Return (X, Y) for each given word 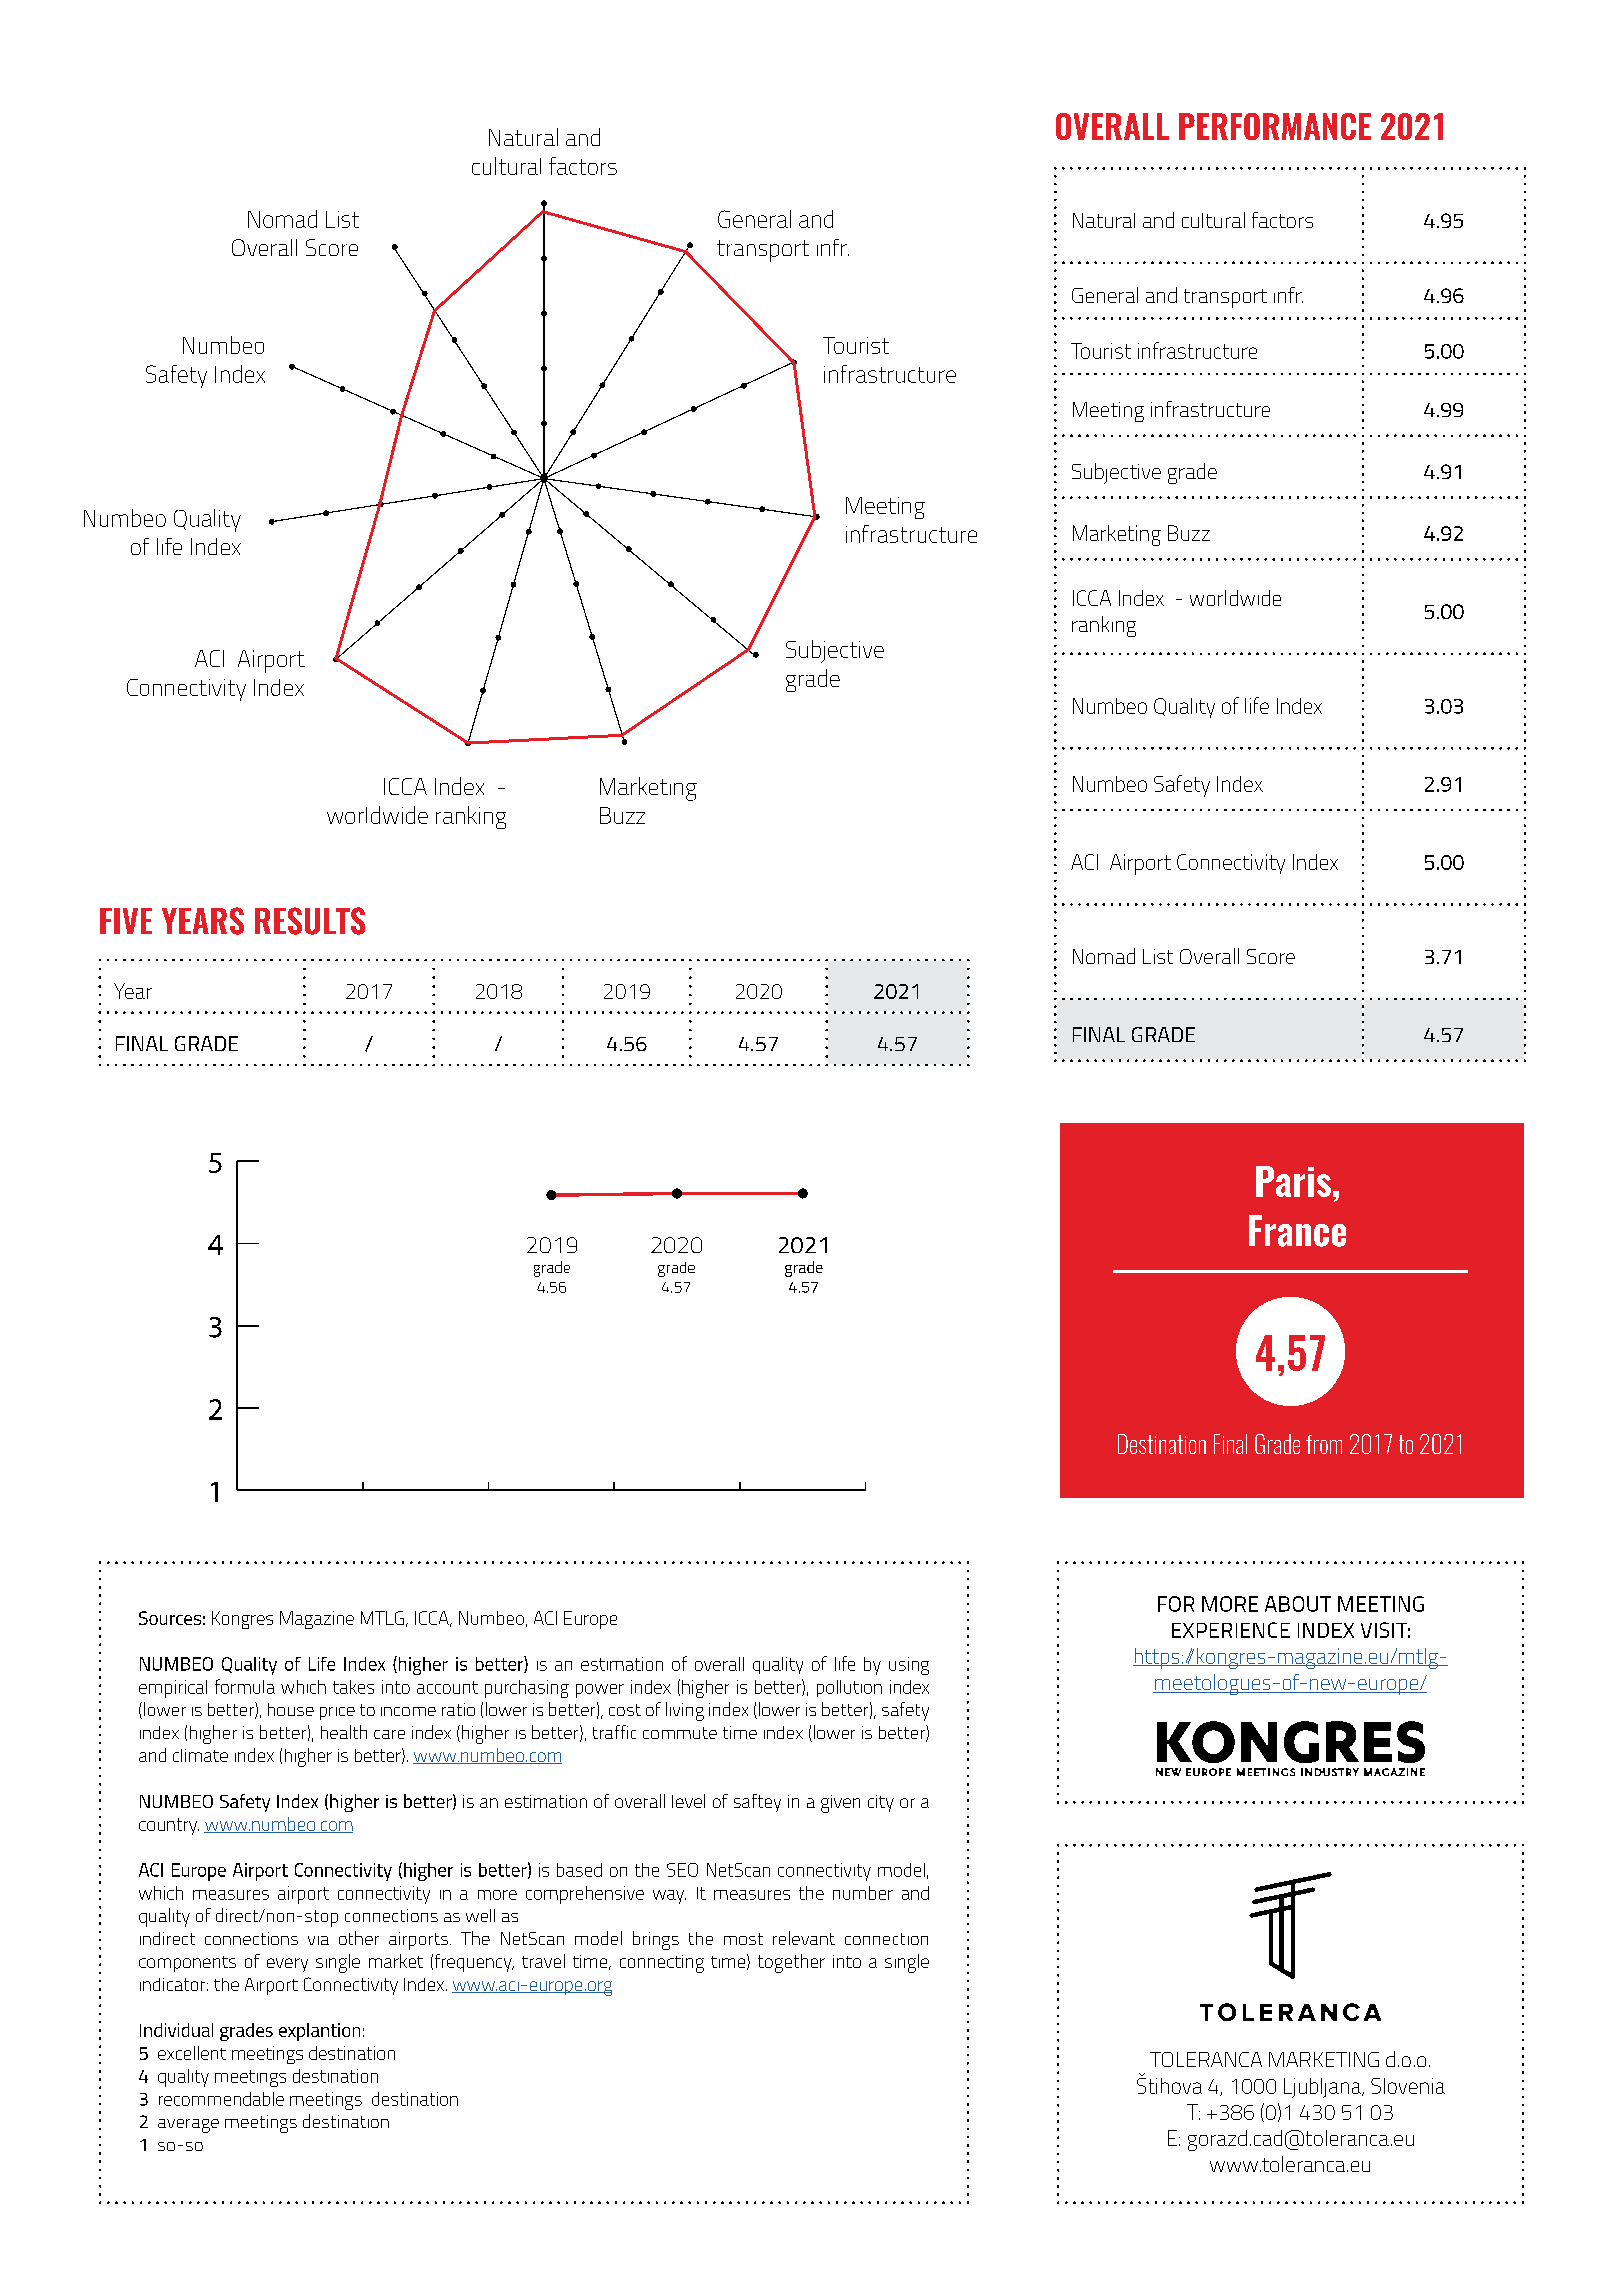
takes (353, 1687)
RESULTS (310, 921)
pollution (849, 1688)
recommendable (221, 2099)
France (1297, 1231)
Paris (1293, 1181)
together (791, 1963)
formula (245, 1686)
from (1324, 1444)
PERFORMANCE (1275, 126)
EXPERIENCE (1231, 1630)
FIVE (126, 921)
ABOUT (1298, 1604)
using (909, 1666)
